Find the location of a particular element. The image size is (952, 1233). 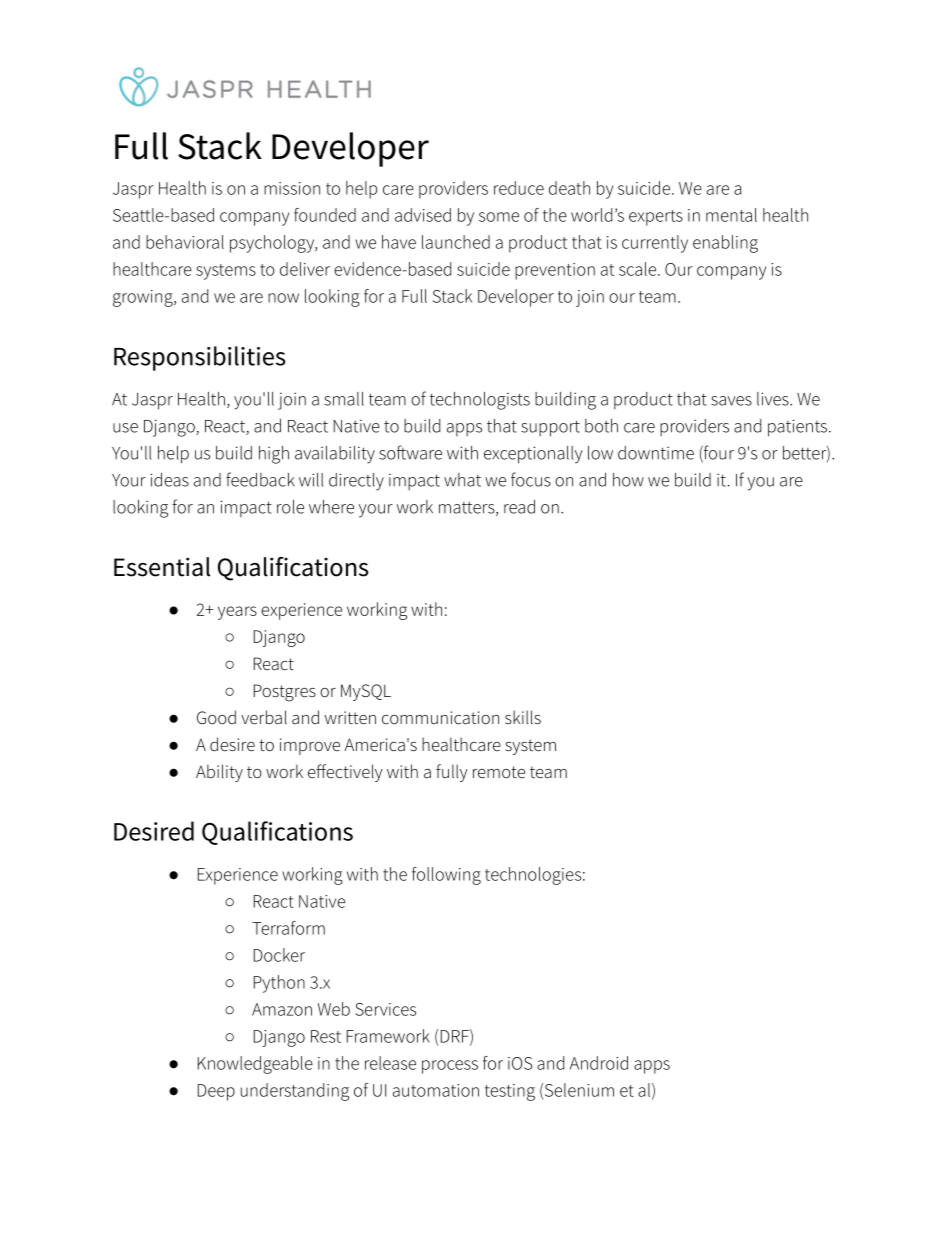

Android is located at coordinates (599, 1063).
